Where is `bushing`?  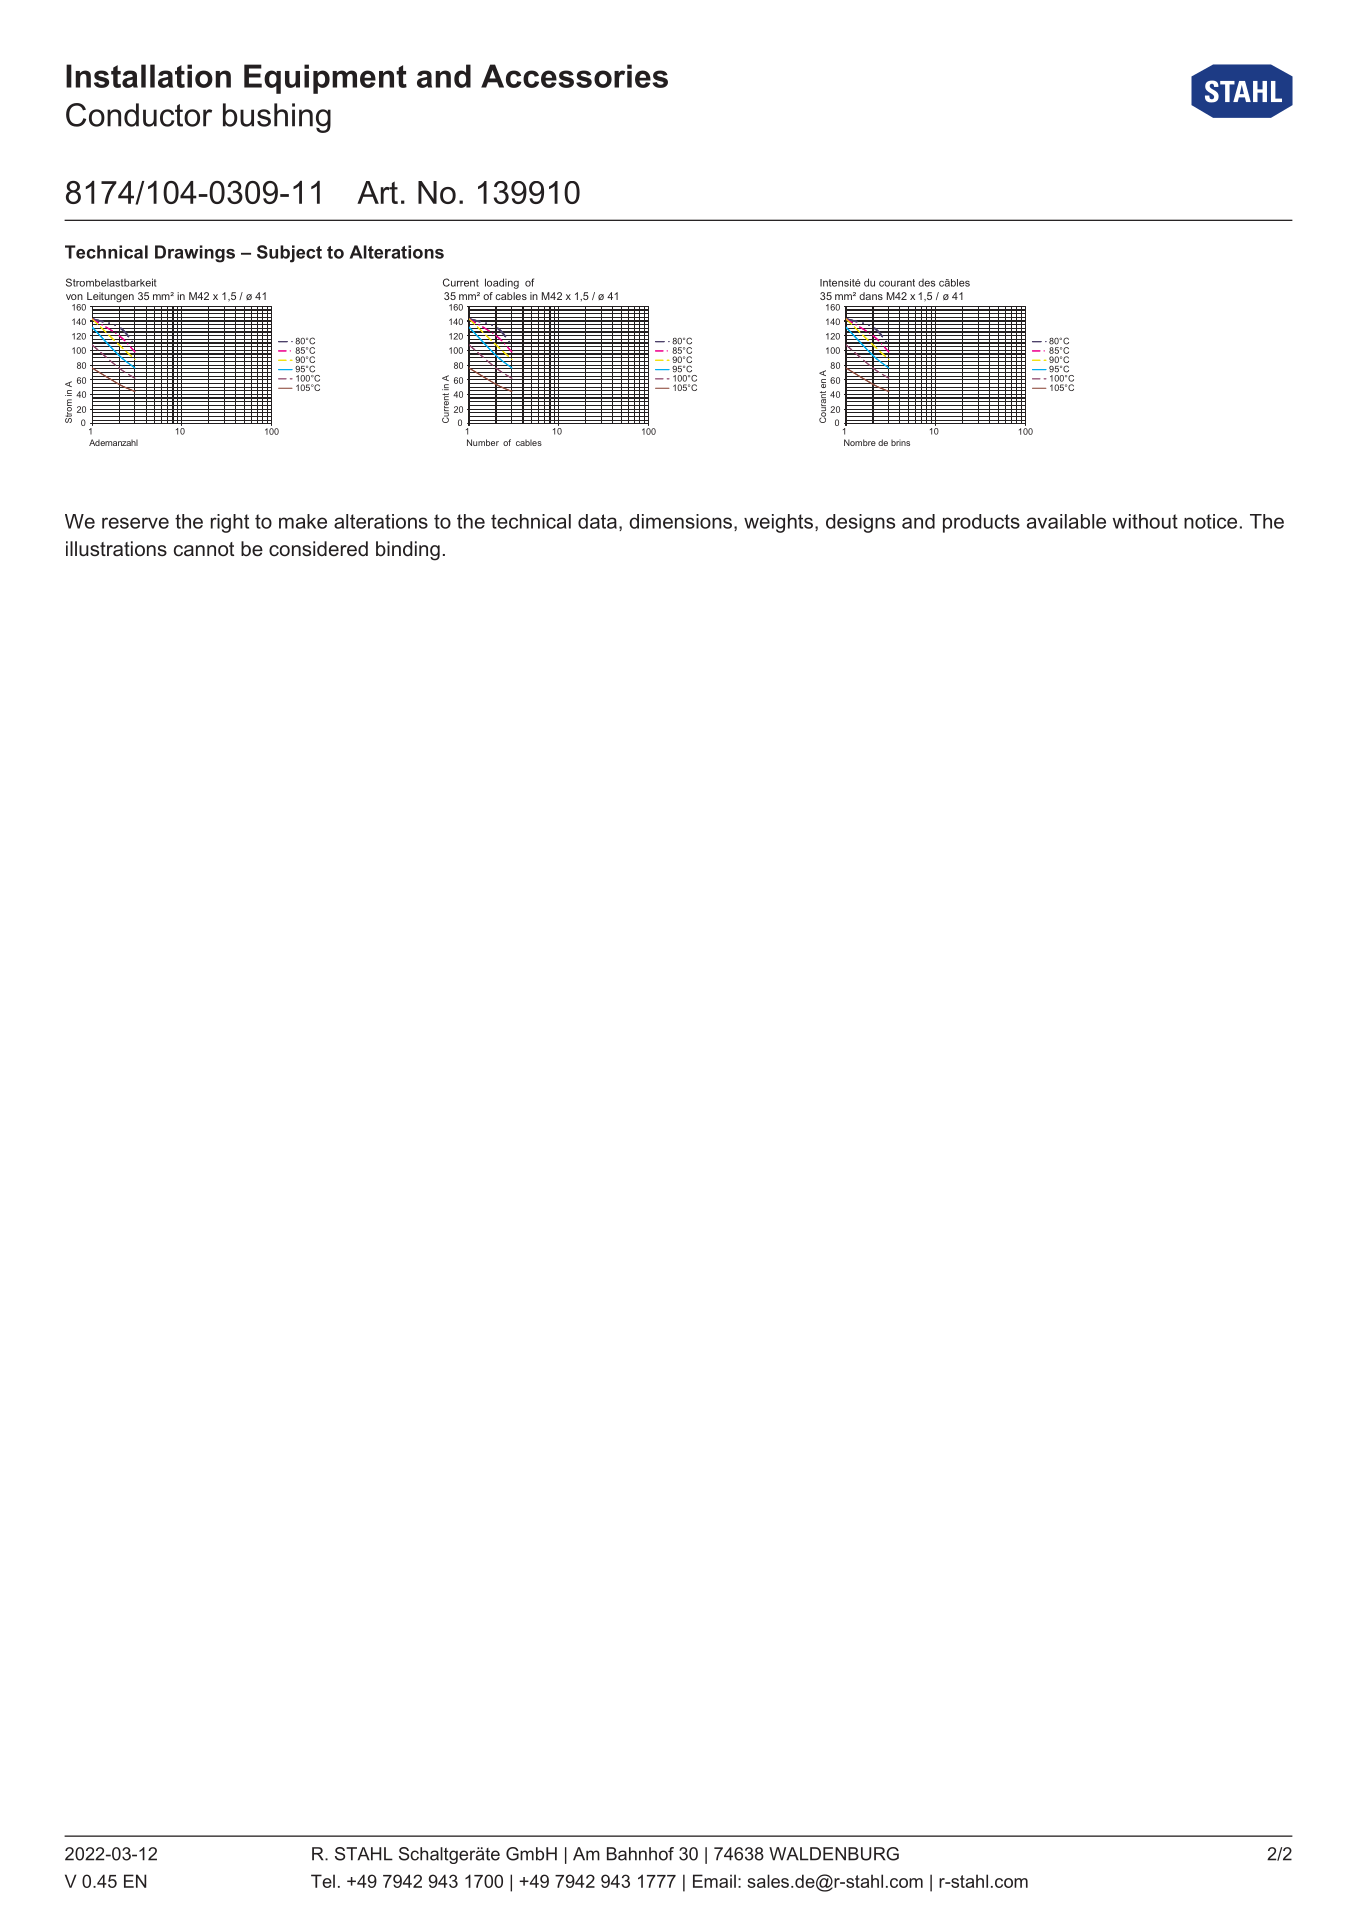 bushing is located at coordinates (277, 118).
